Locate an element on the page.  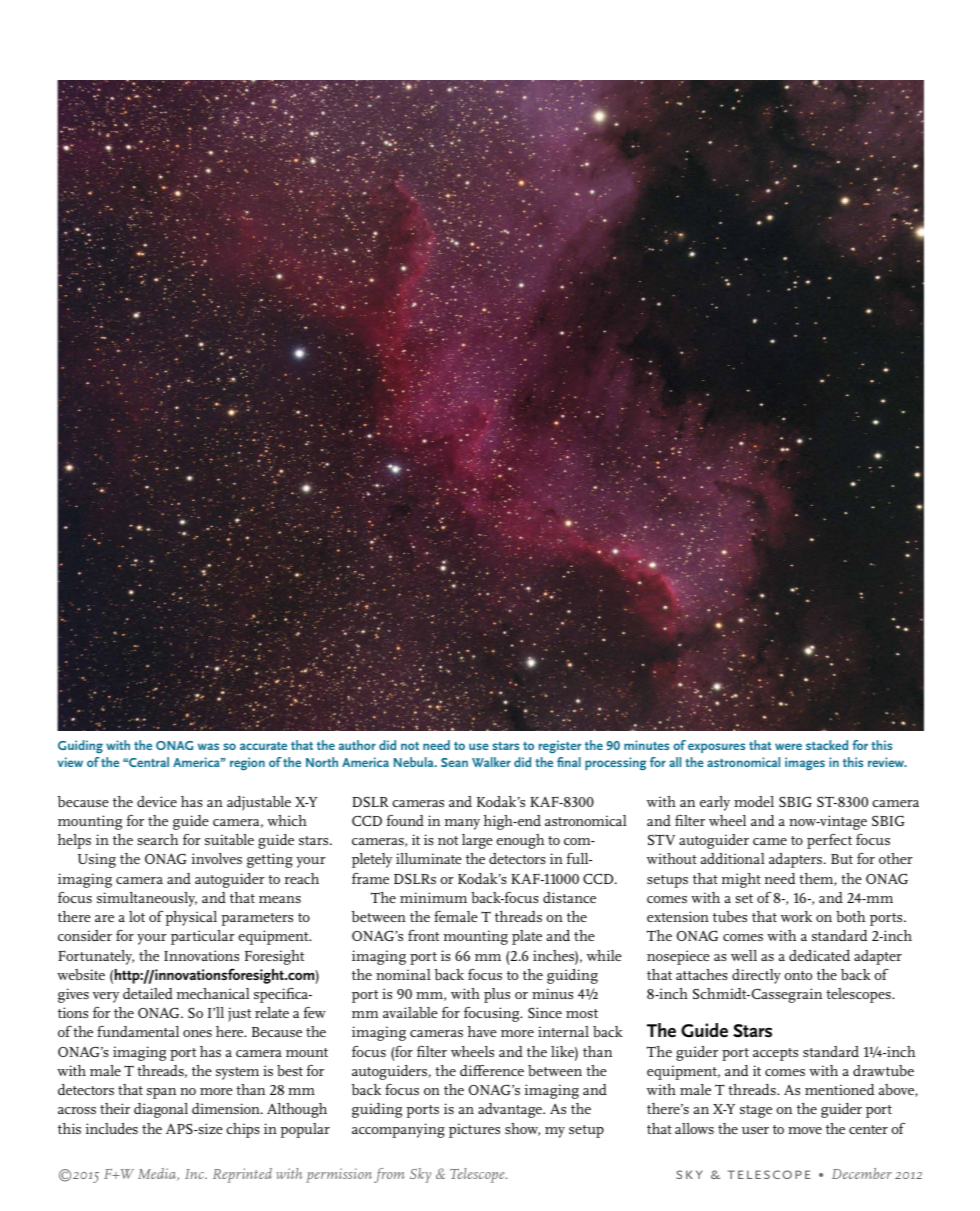
physical is located at coordinates (191, 918).
